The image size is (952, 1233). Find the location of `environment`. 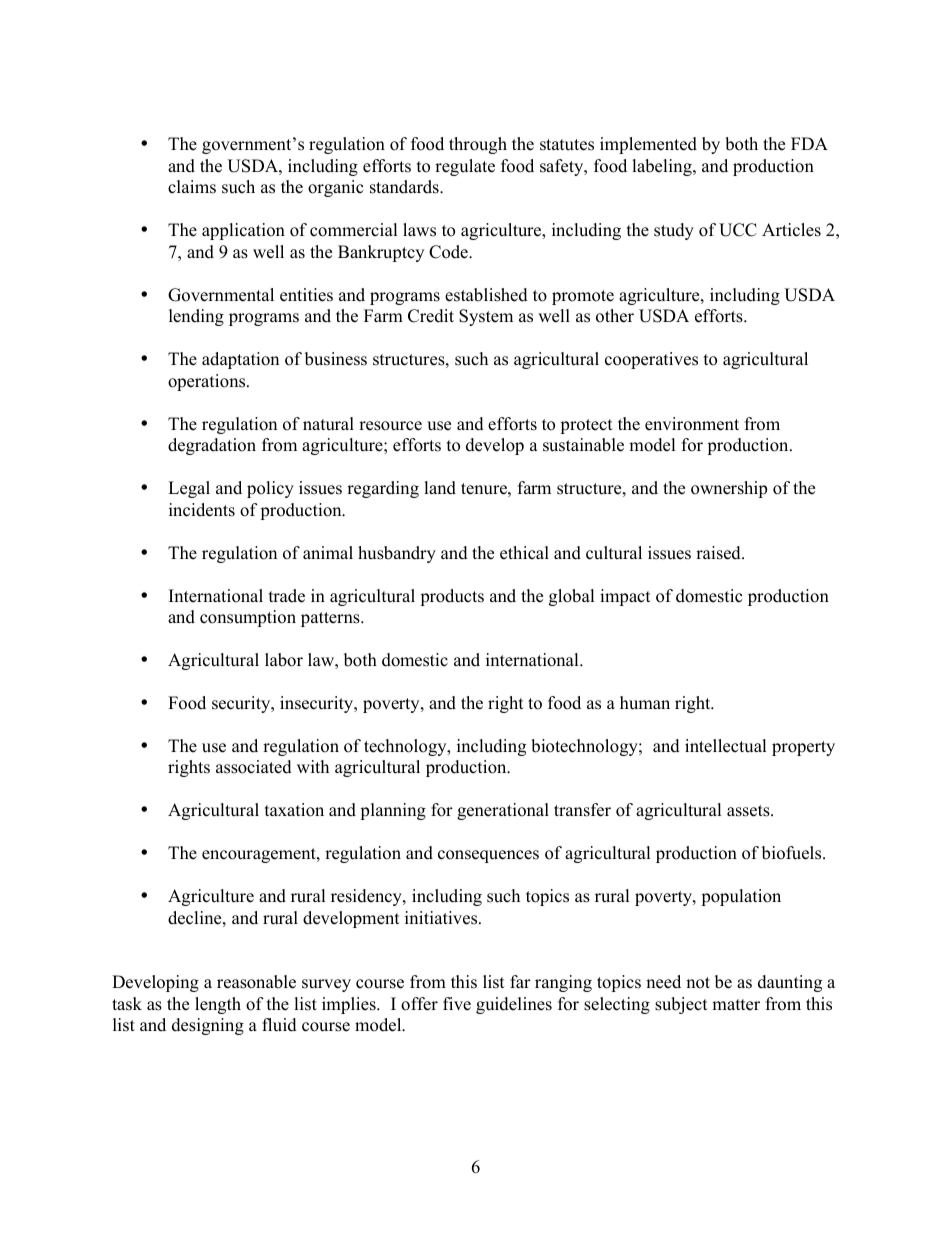

environment is located at coordinates (692, 424).
